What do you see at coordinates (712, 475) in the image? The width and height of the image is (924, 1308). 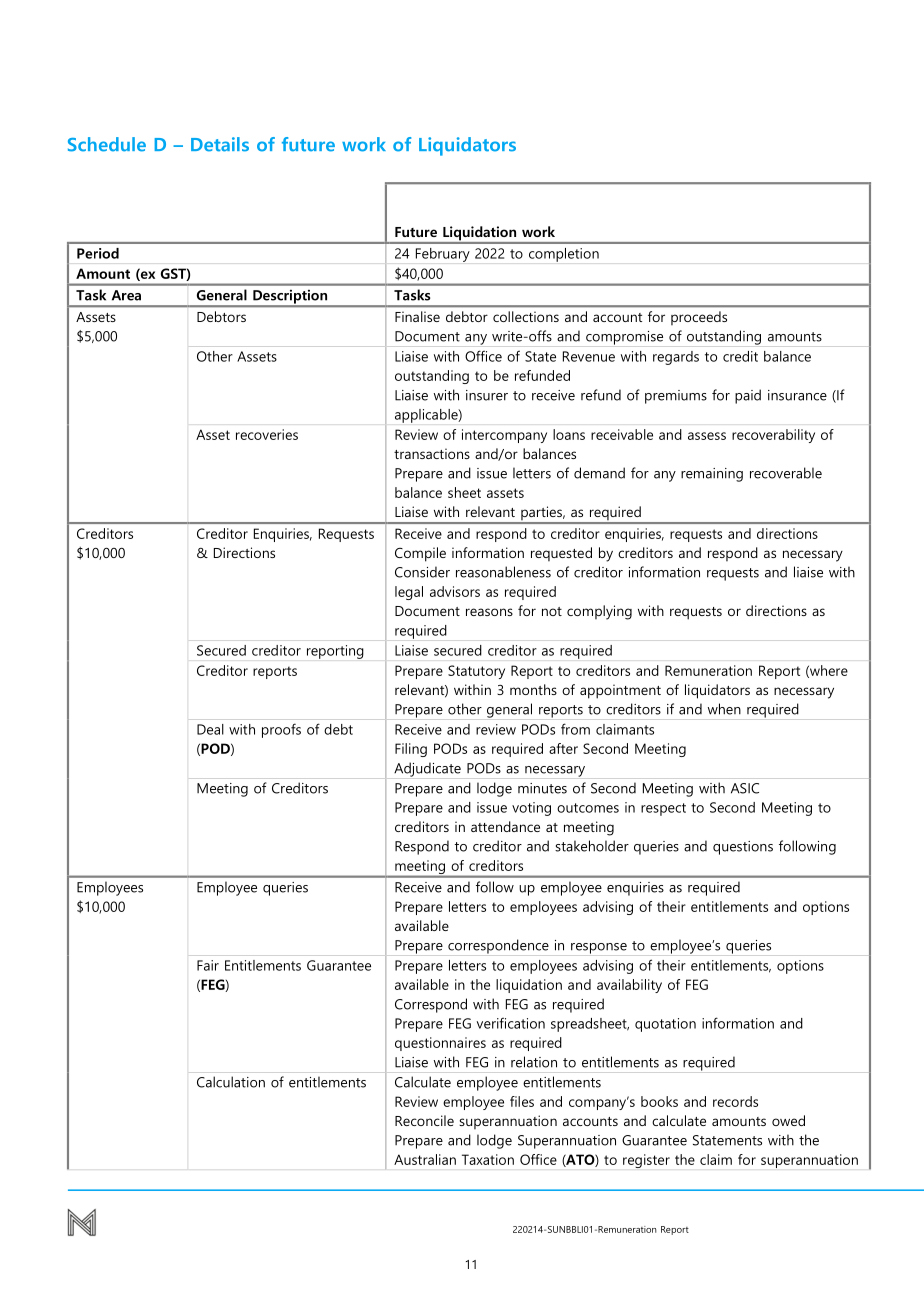 I see `remaining` at bounding box center [712, 475].
